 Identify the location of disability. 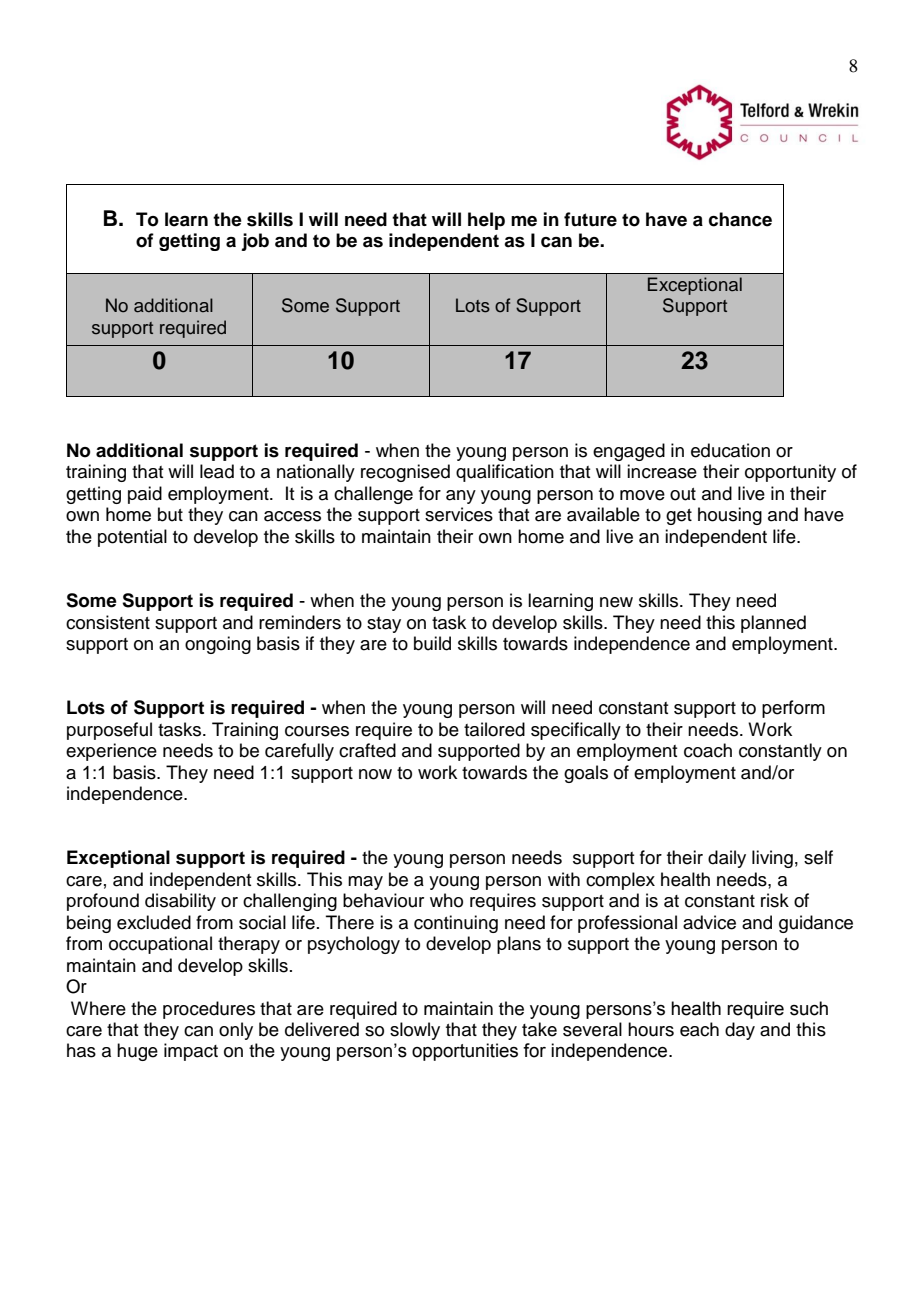
(180, 902).
